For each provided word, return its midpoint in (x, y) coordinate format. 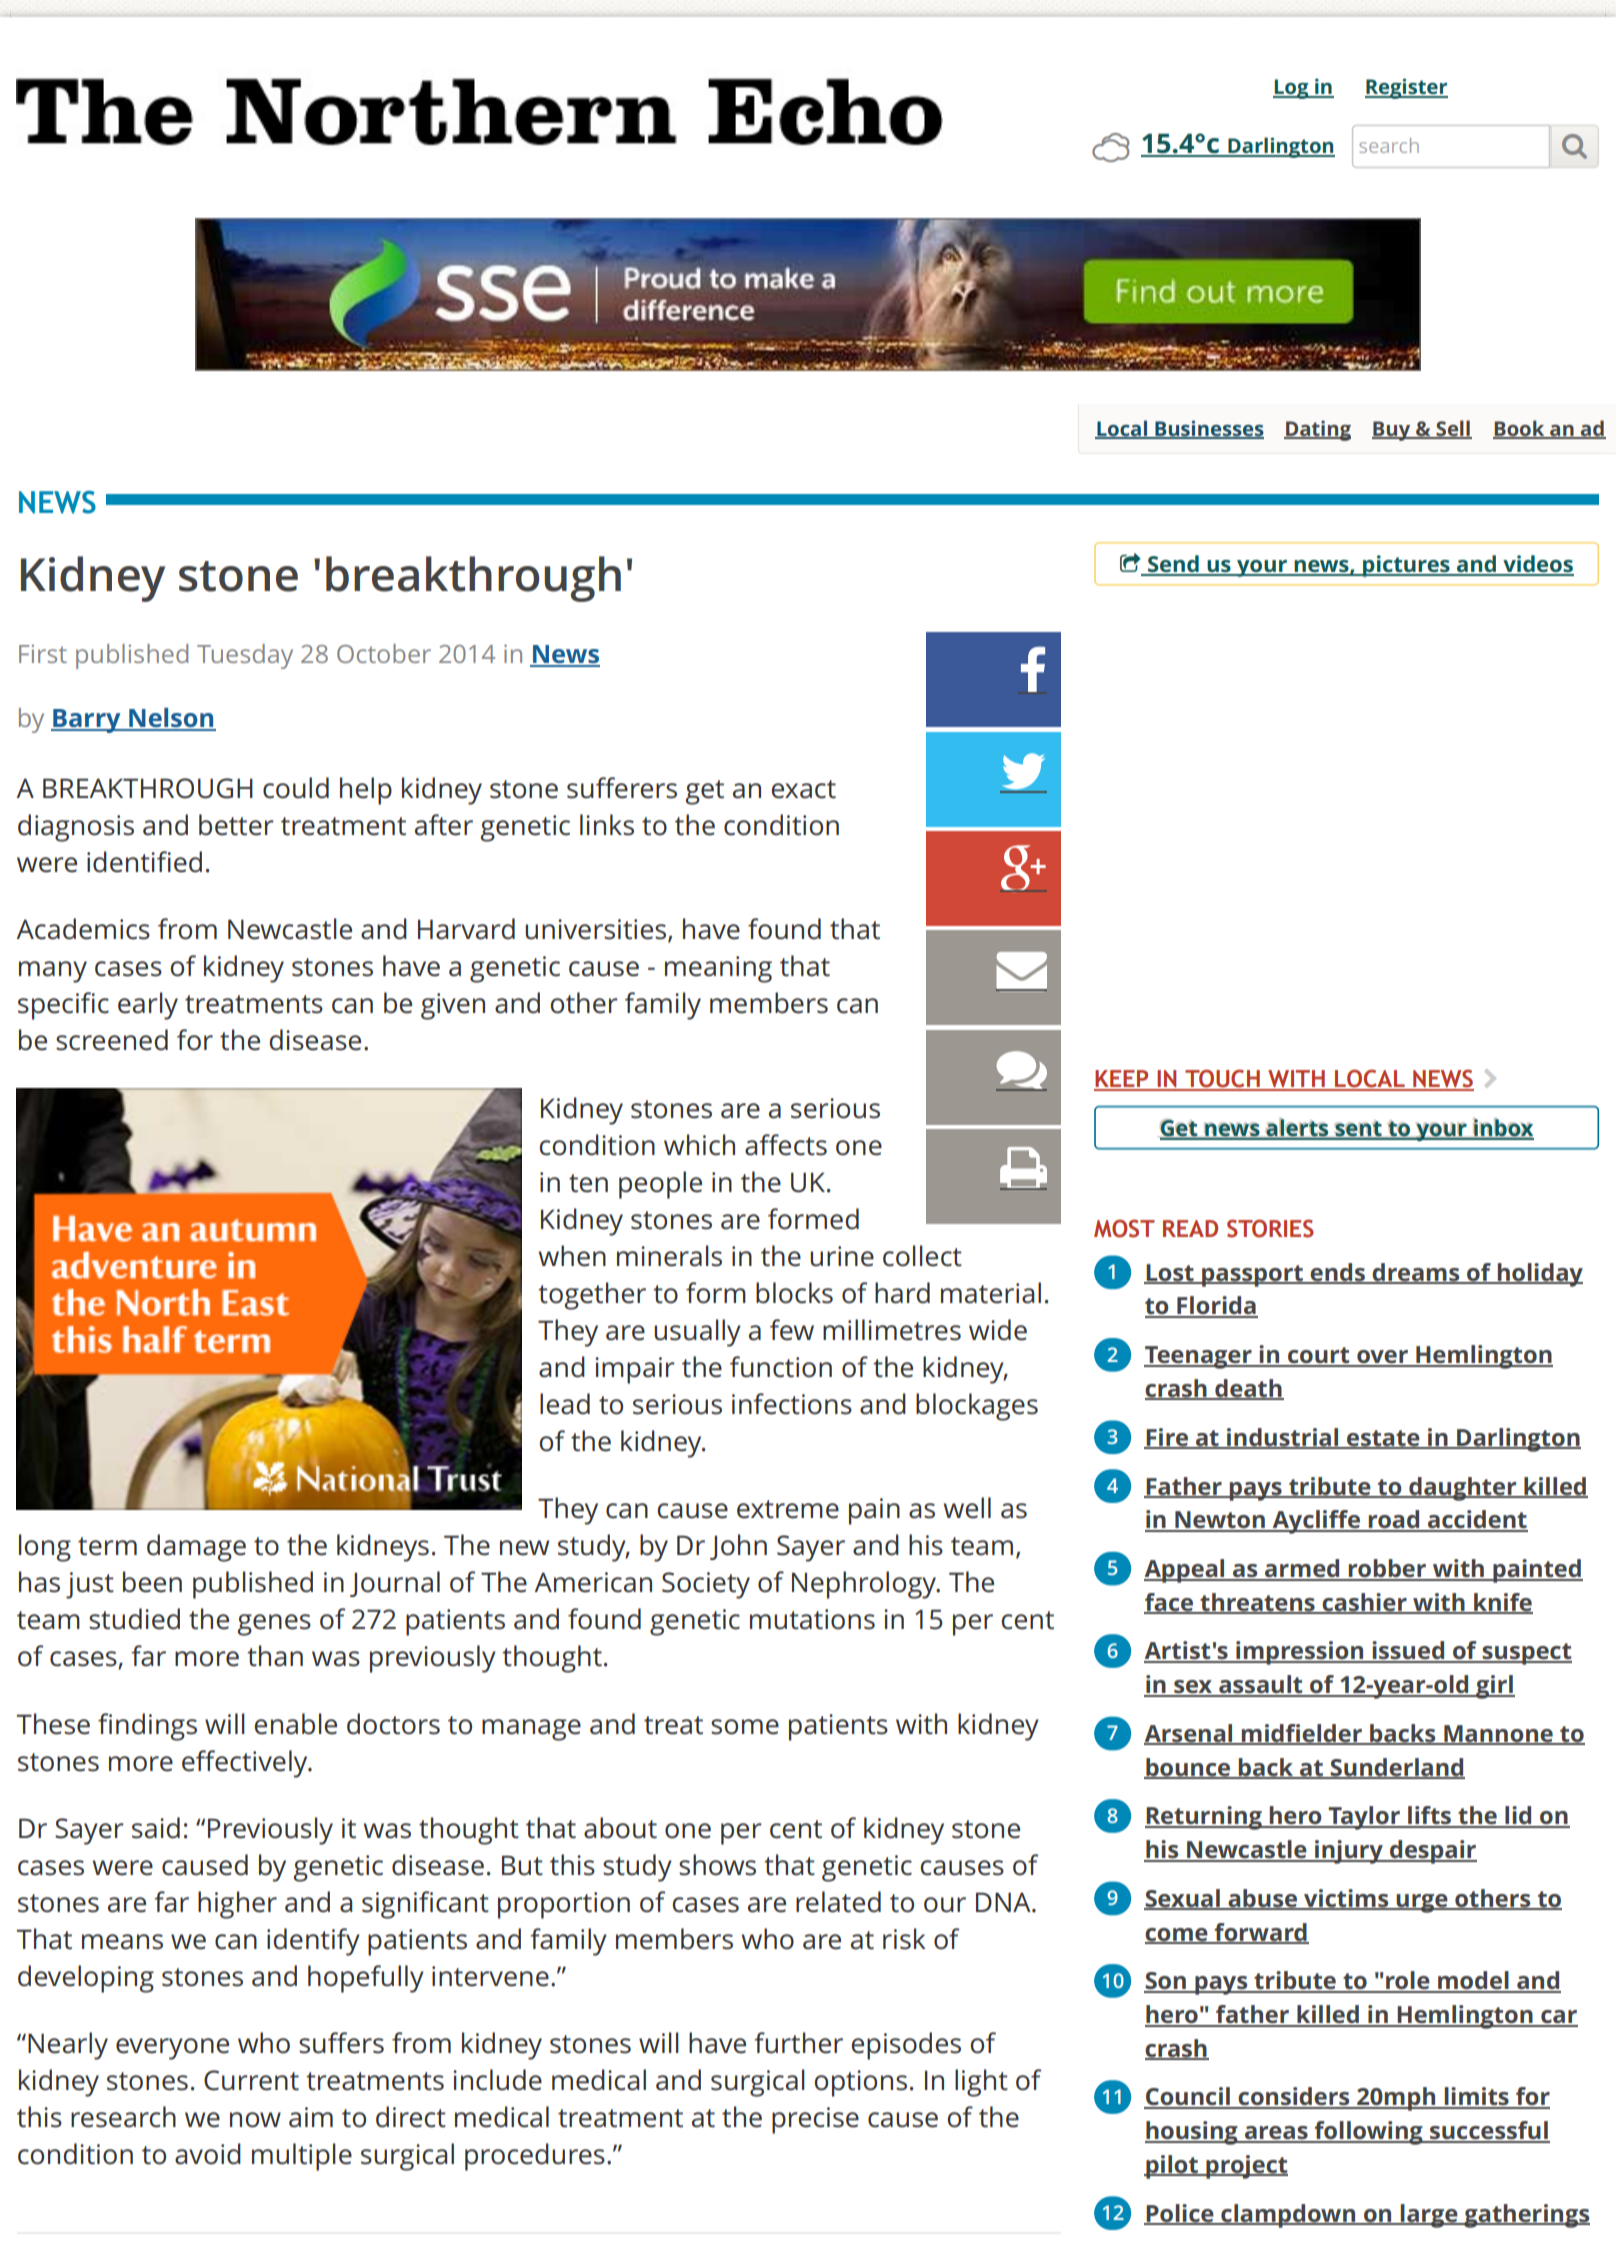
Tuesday (245, 656)
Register (1406, 88)
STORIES (1270, 1228)
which (699, 1145)
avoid (208, 2154)
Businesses (1208, 429)
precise (815, 2120)
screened (112, 1040)
